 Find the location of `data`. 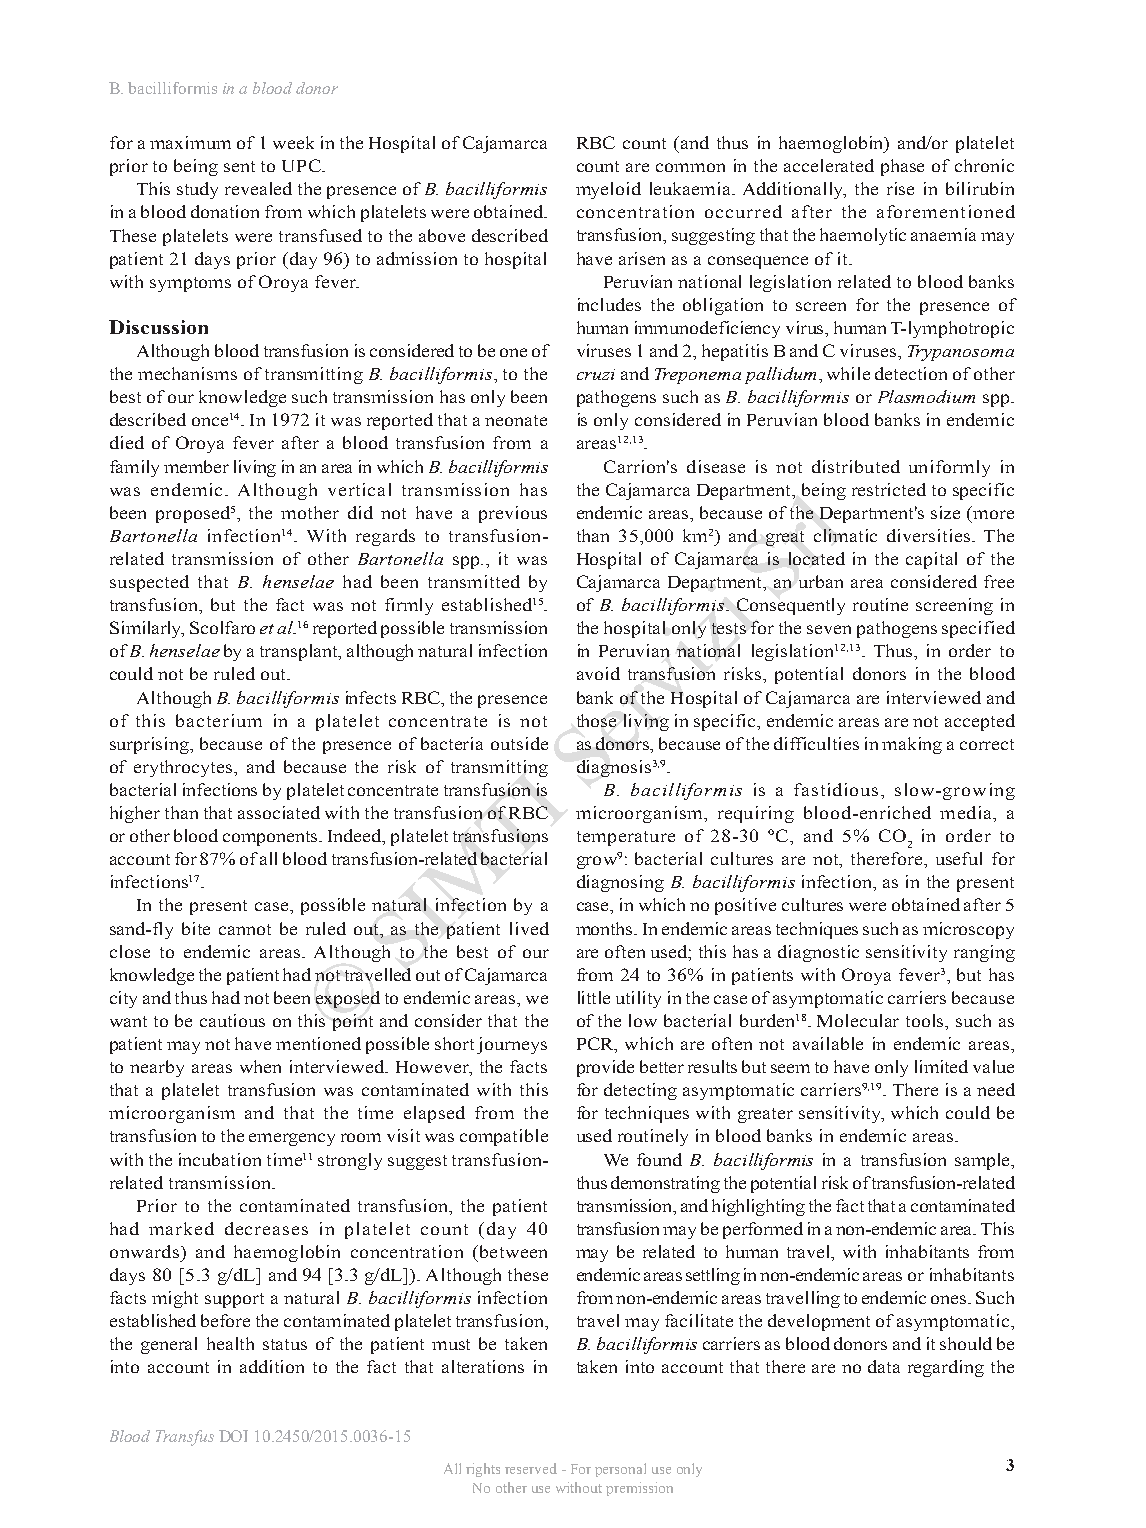

data is located at coordinates (884, 1366).
